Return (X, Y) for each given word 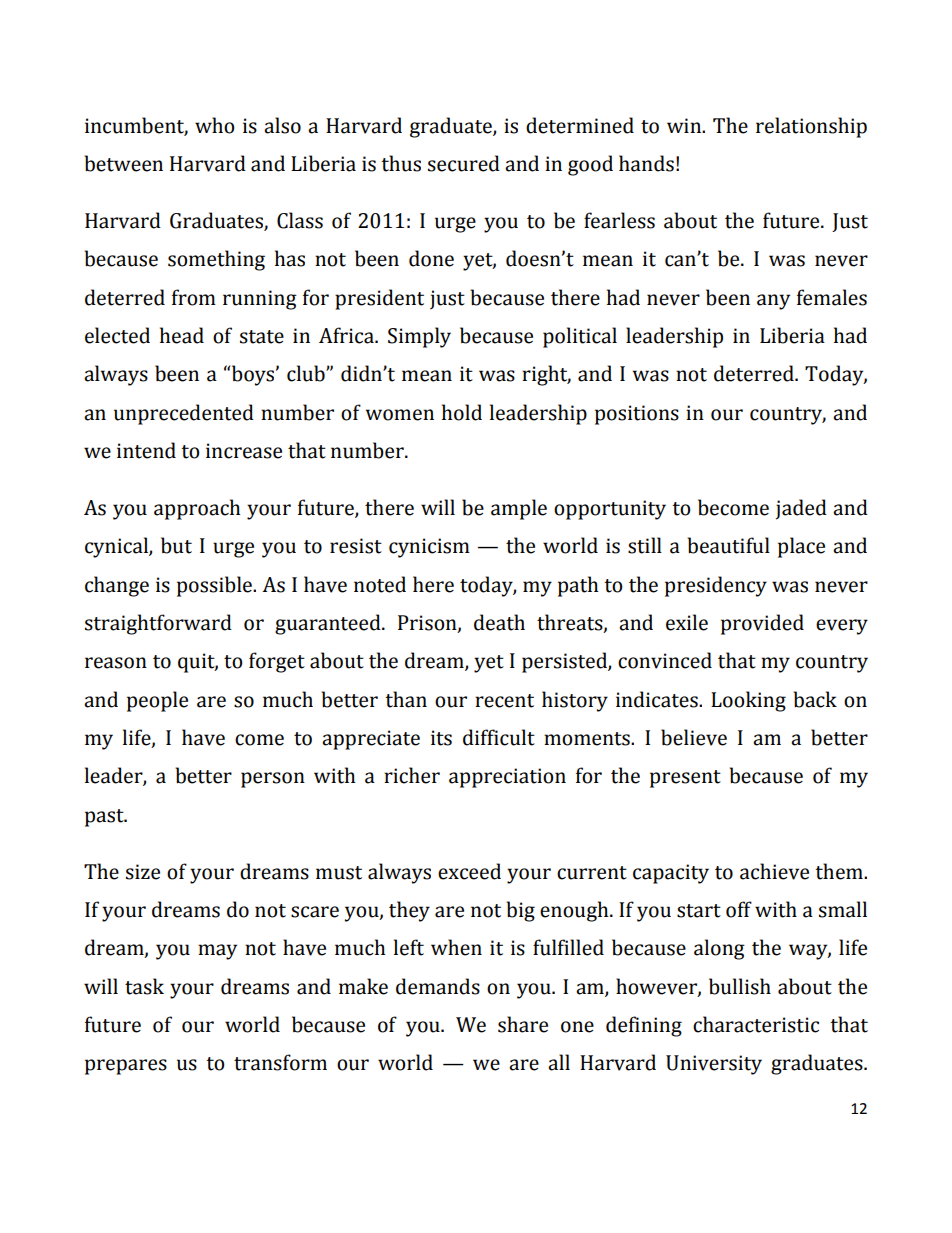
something (216, 260)
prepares (126, 1067)
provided (762, 624)
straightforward (158, 624)
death (499, 622)
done (431, 258)
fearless (619, 220)
